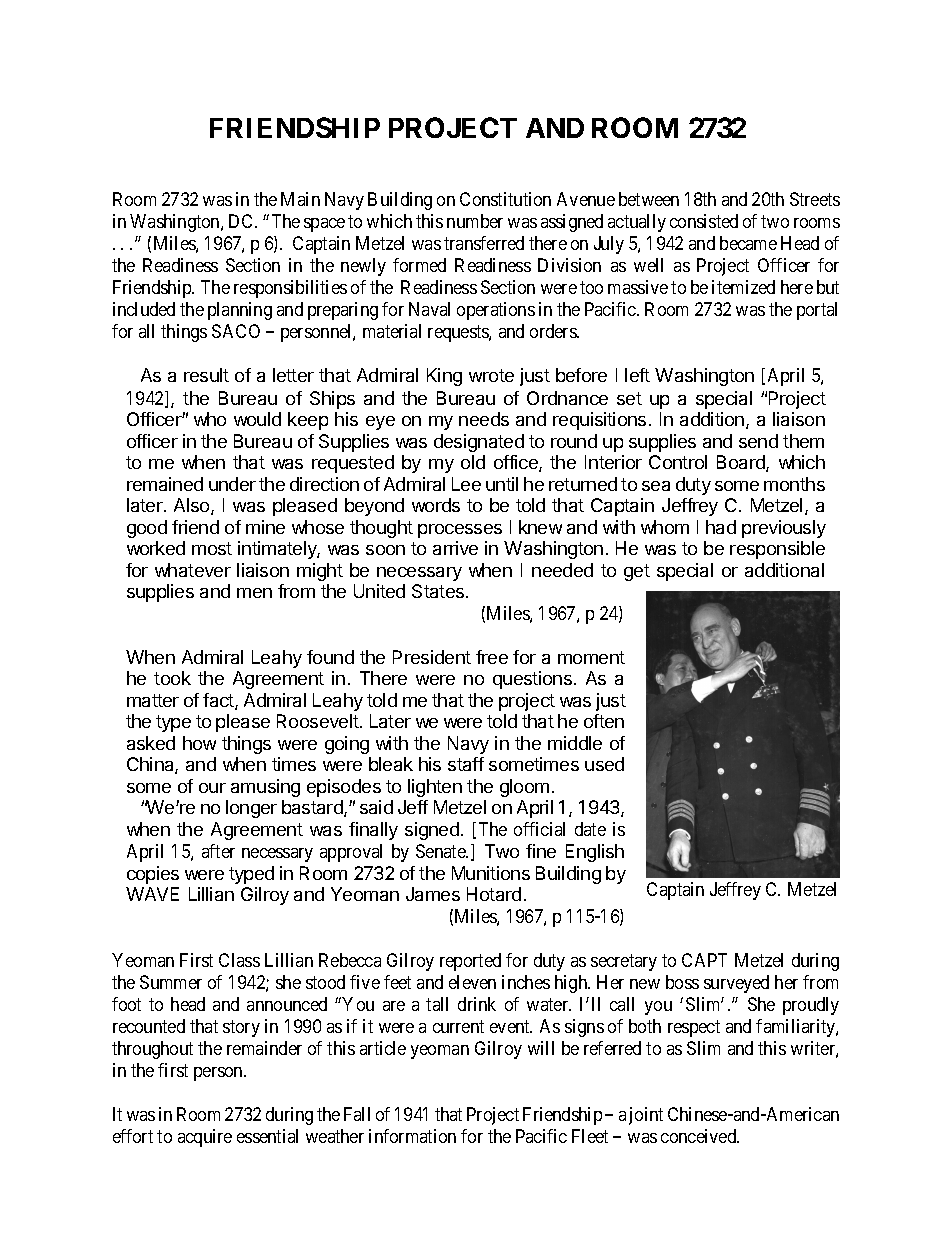 This document has height=1233, width=952. I want to click on space, so click(324, 225).
